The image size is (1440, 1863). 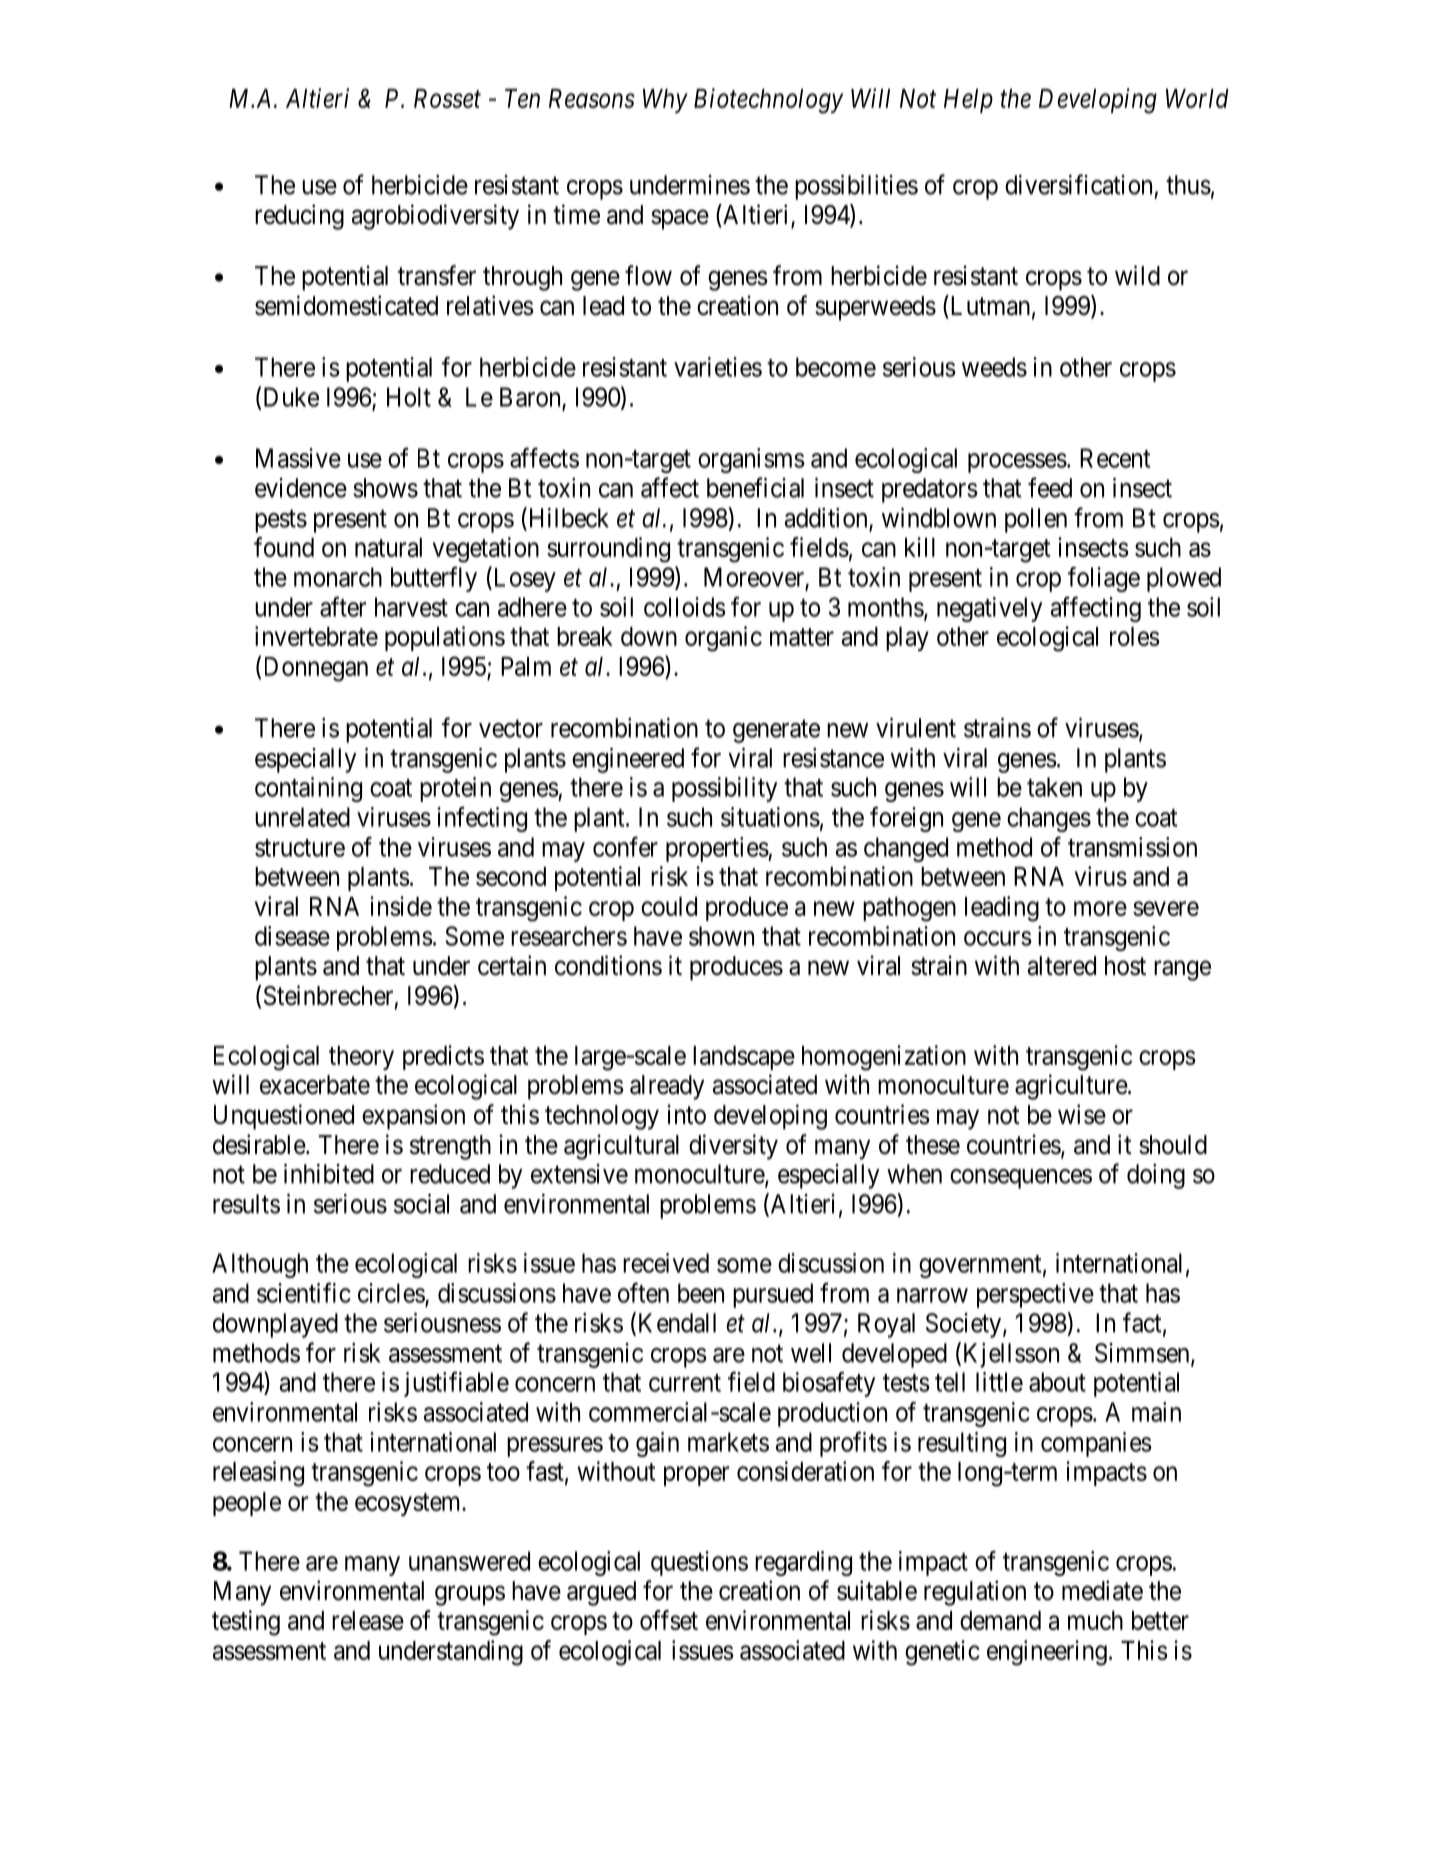 I want to click on Why, so click(x=665, y=101).
